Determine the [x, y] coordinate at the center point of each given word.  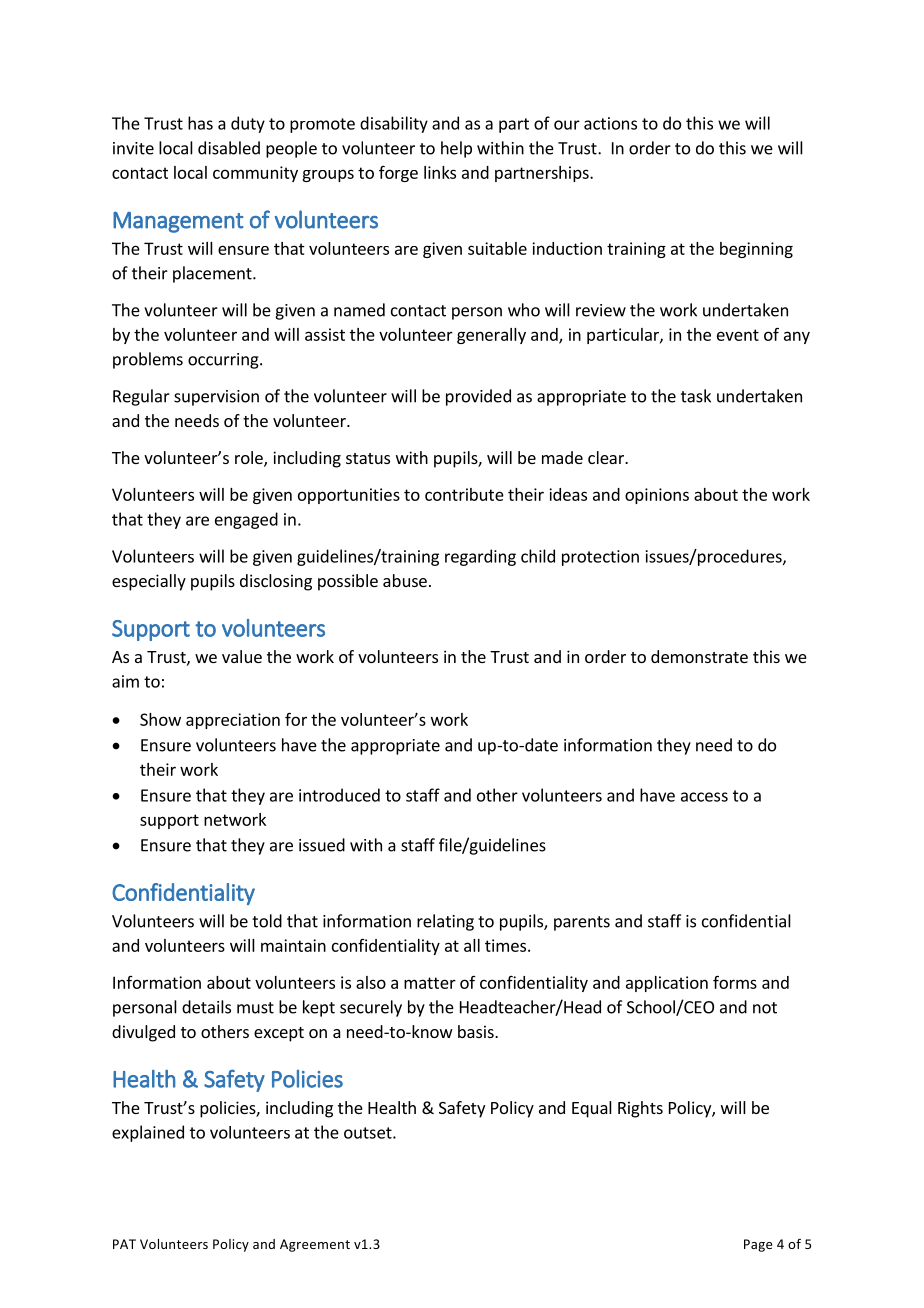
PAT [124, 1244]
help [456, 149]
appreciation [233, 721]
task [696, 396]
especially [149, 582]
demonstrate [699, 656]
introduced [339, 795]
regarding [480, 557]
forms [735, 982]
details [206, 1007]
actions [610, 123]
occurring [224, 361]
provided [478, 397]
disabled [229, 148]
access [704, 797]
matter [430, 983]
